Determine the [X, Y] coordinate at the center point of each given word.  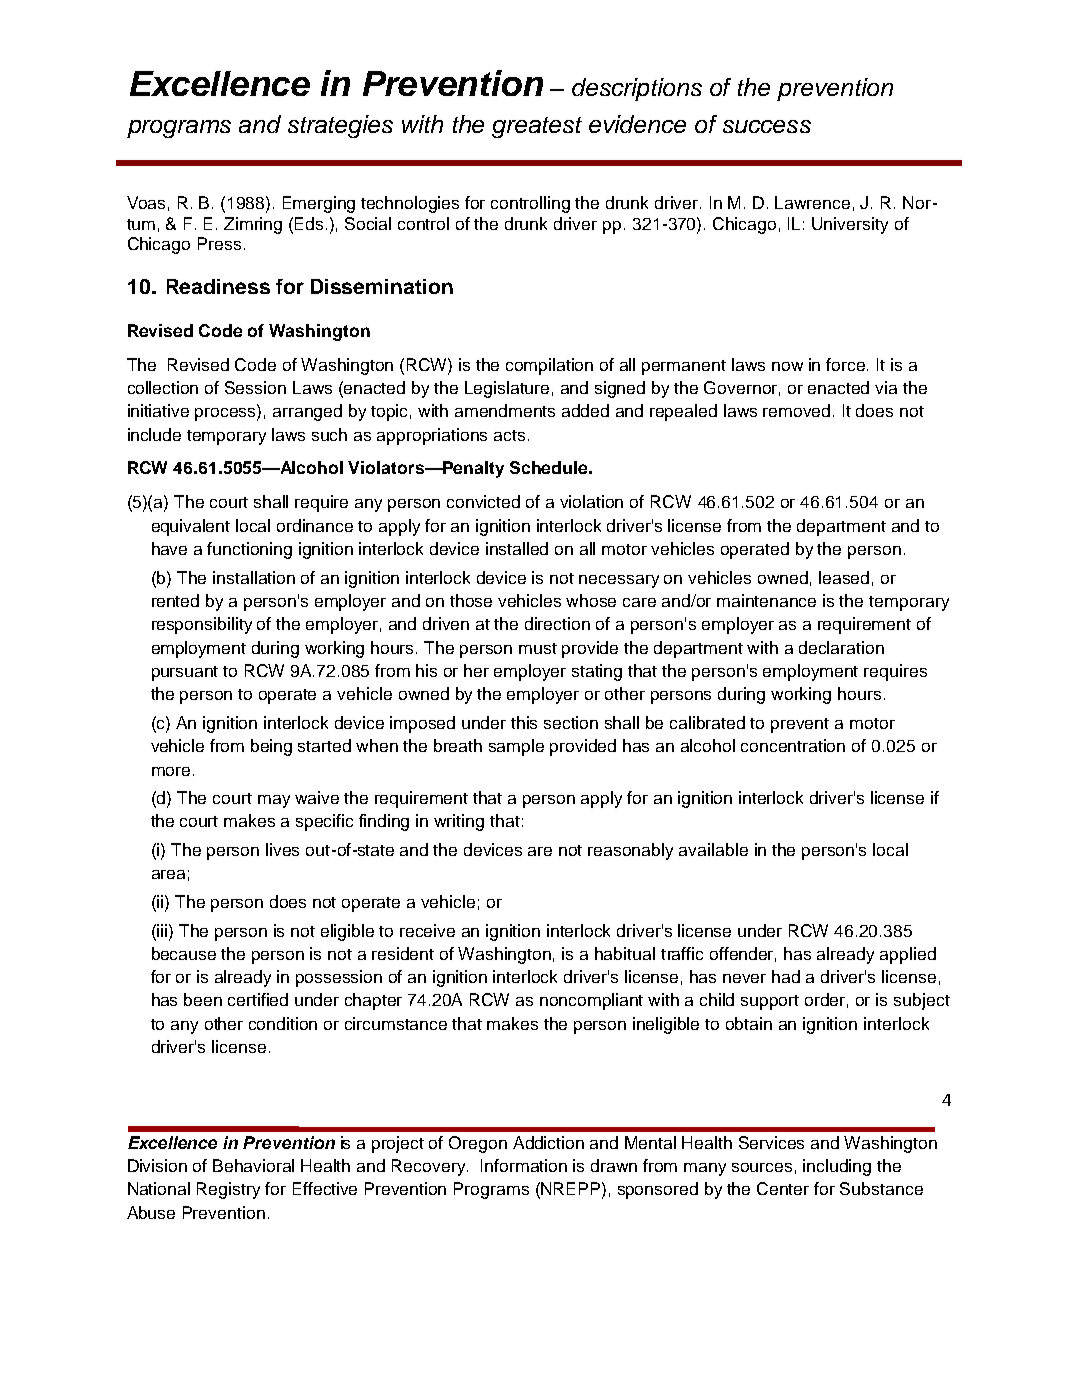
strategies [340, 126]
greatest [537, 127]
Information [524, 1165]
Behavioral [253, 1165]
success [767, 126]
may [274, 801]
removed [796, 410]
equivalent [191, 527]
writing [459, 822]
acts [509, 435]
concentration [793, 745]
